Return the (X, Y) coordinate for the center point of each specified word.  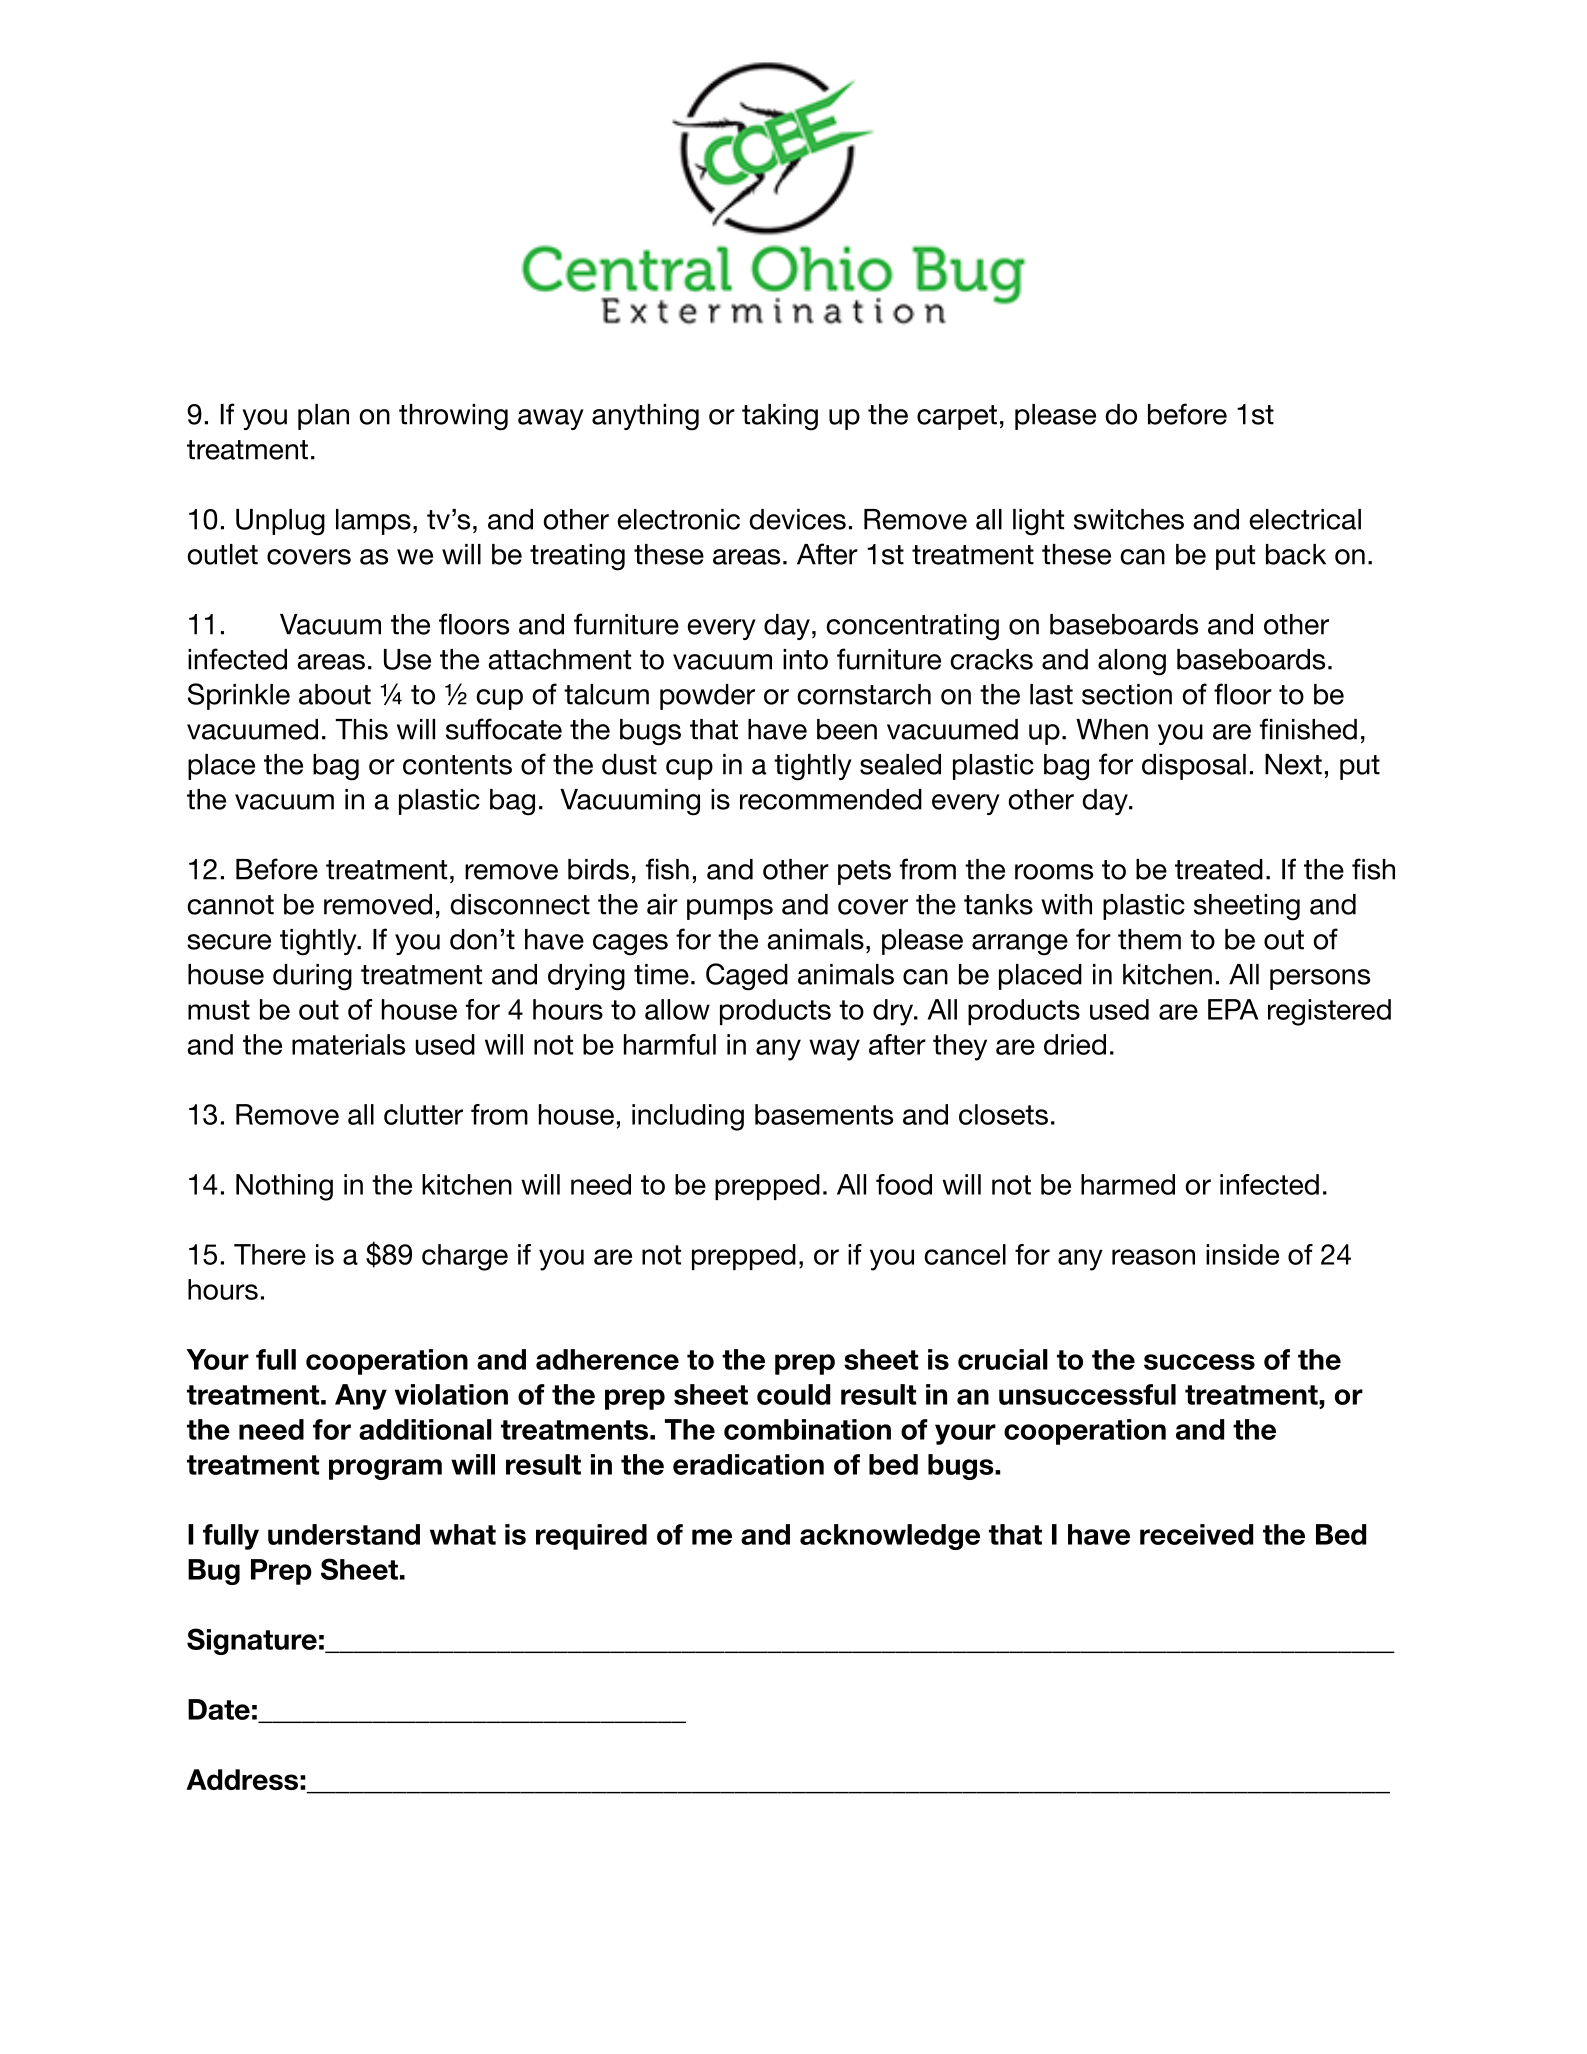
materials (348, 1044)
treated (1219, 869)
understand (344, 1534)
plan (323, 417)
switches (1129, 519)
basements (824, 1114)
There (270, 1254)
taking (780, 417)
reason (1153, 1257)
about (335, 694)
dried (1075, 1044)
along (1132, 662)
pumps (730, 909)
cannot (231, 905)
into (805, 659)
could (793, 1394)
